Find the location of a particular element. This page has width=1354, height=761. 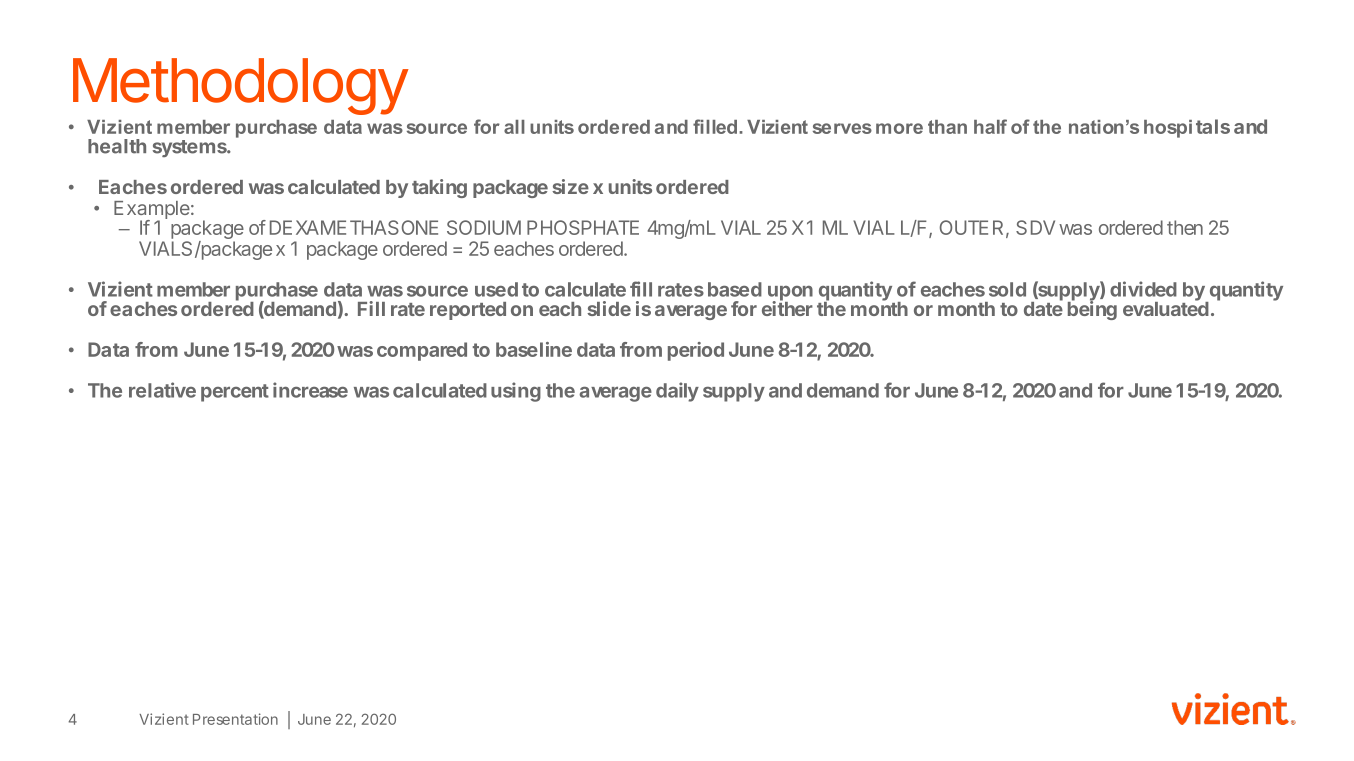

Presentation is located at coordinates (235, 719).
